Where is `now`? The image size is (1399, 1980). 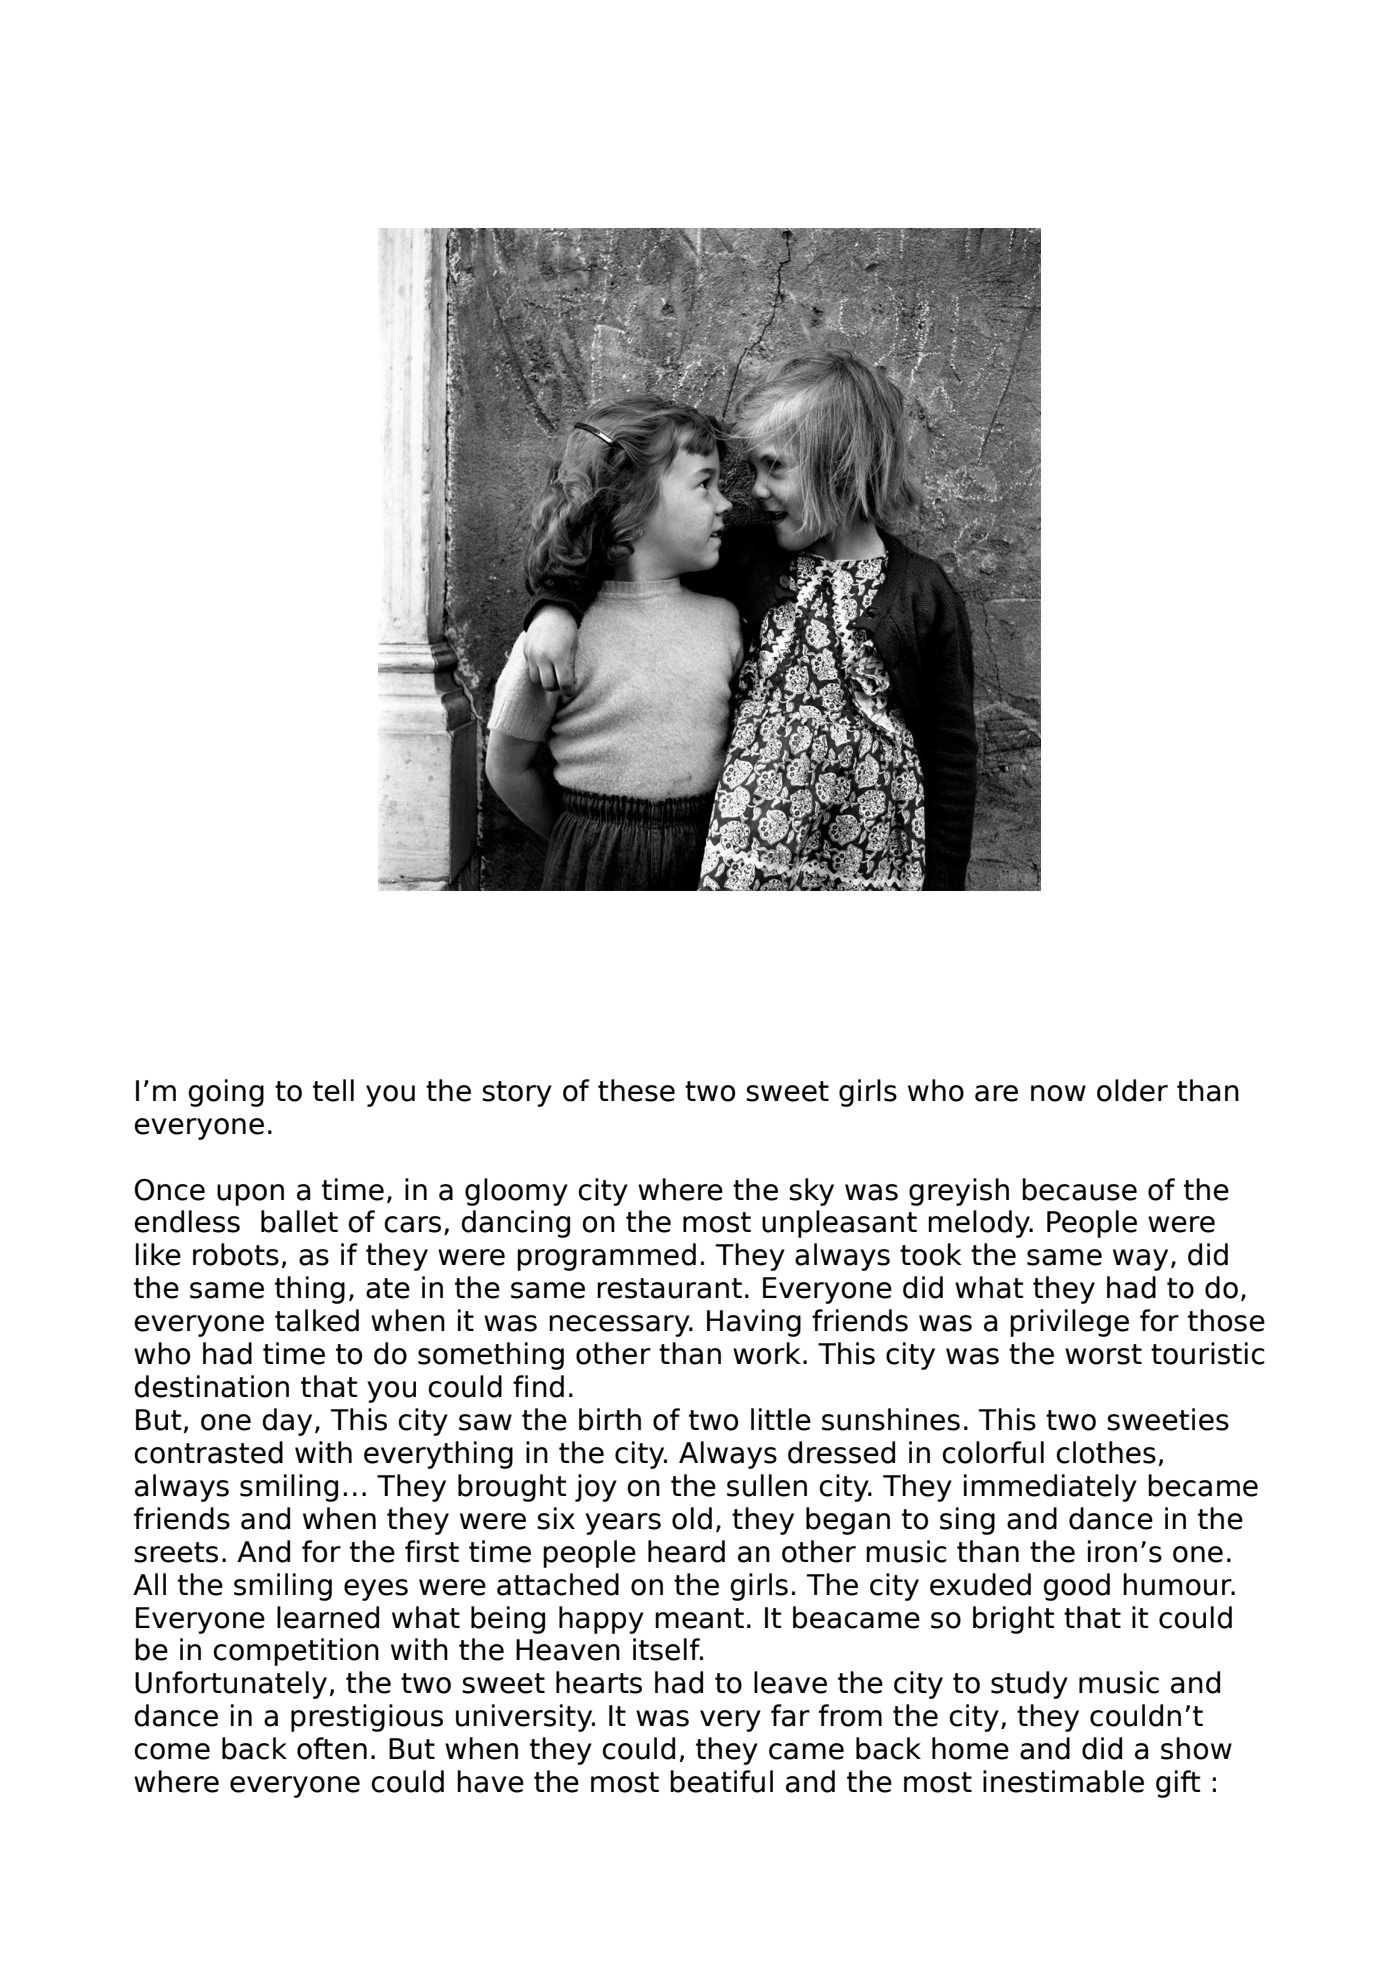
now is located at coordinates (1058, 1093).
